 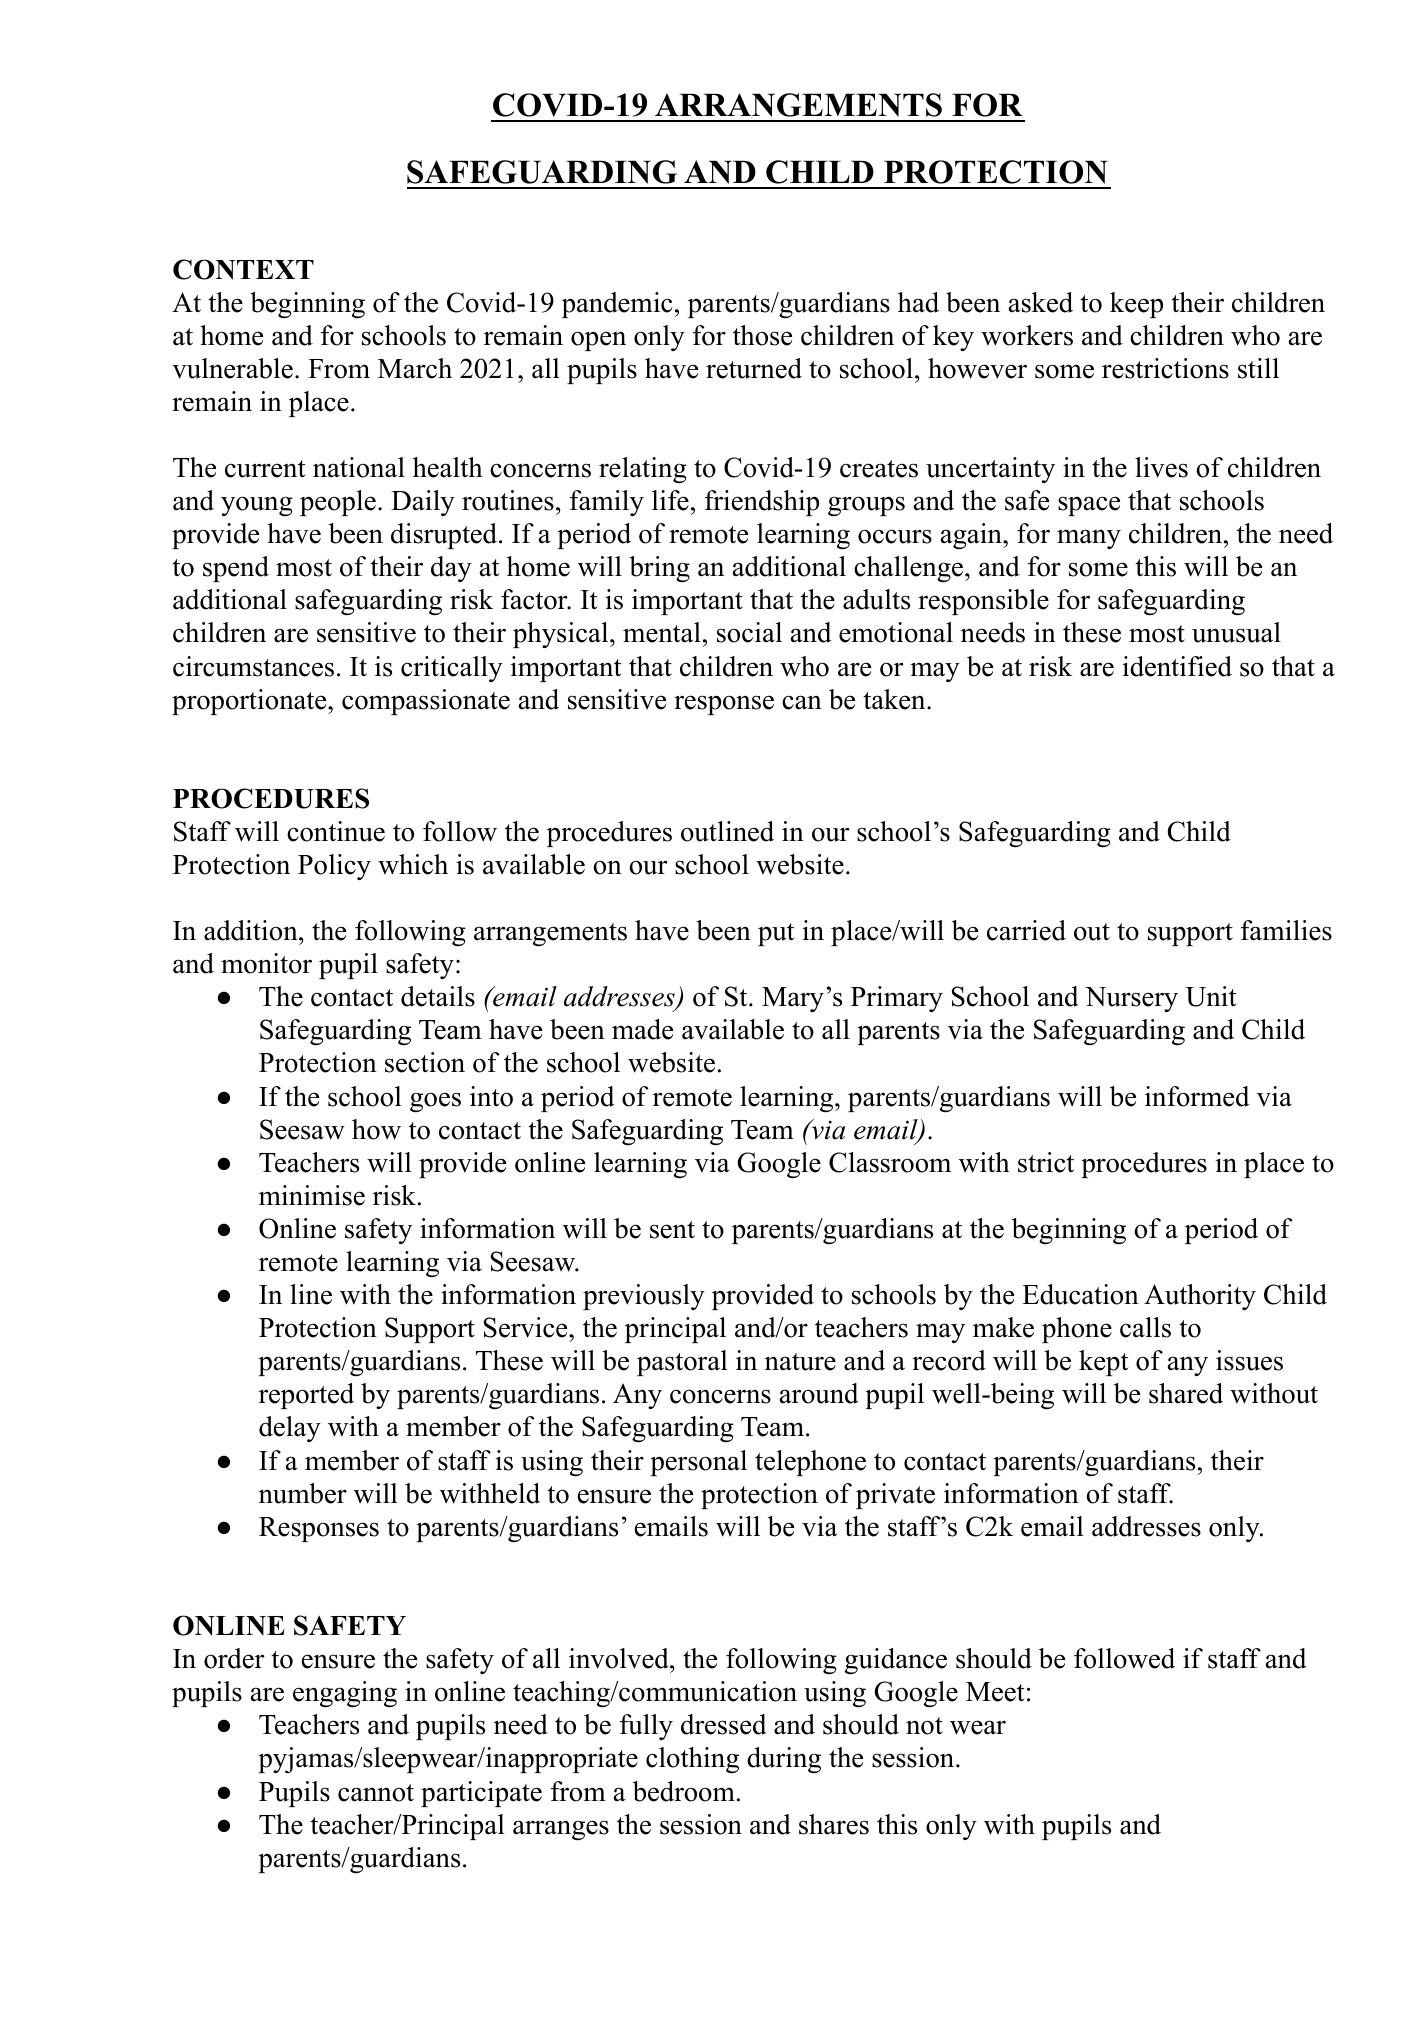 I want to click on those, so click(x=762, y=335).
